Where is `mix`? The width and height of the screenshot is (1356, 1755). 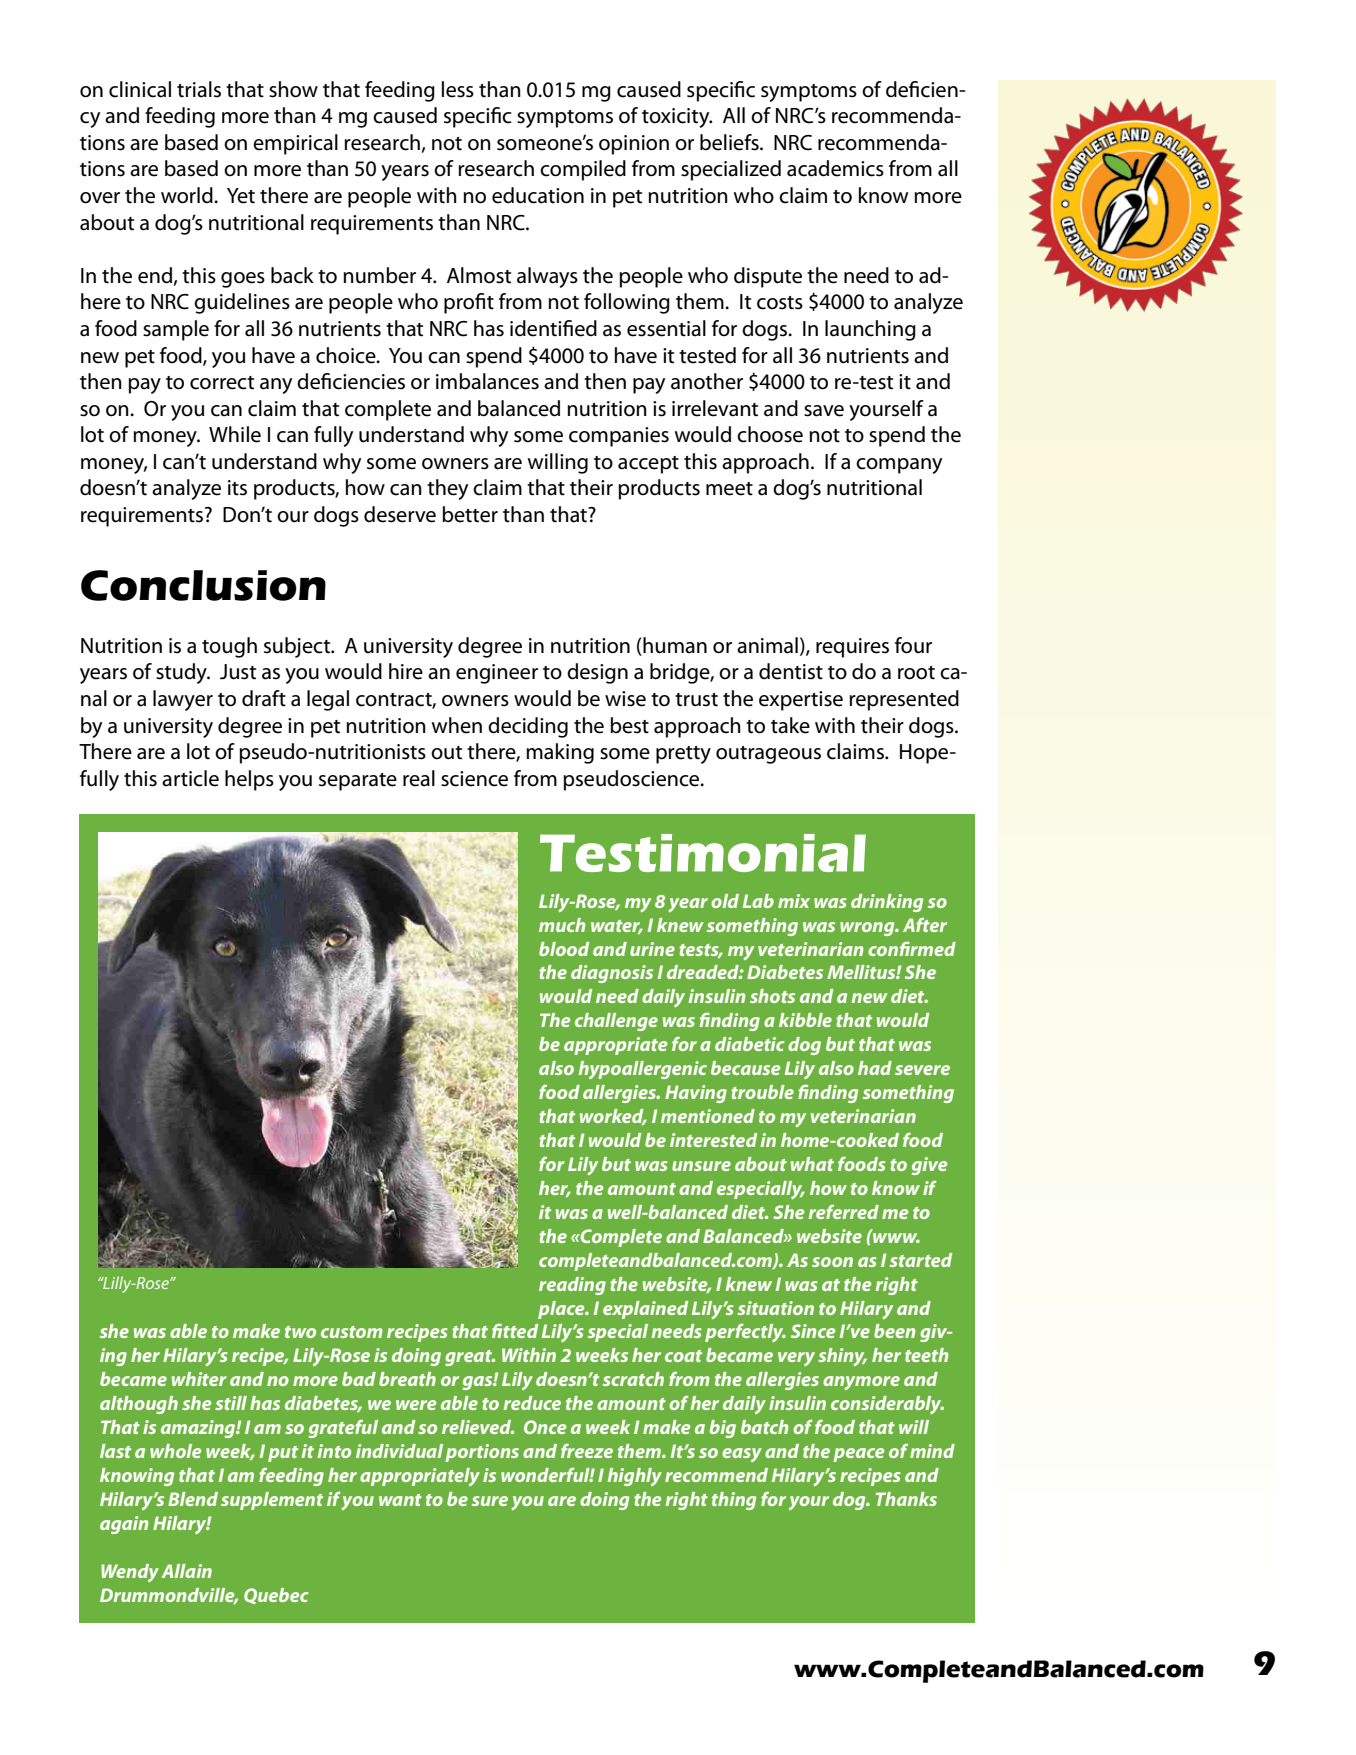 mix is located at coordinates (794, 901).
